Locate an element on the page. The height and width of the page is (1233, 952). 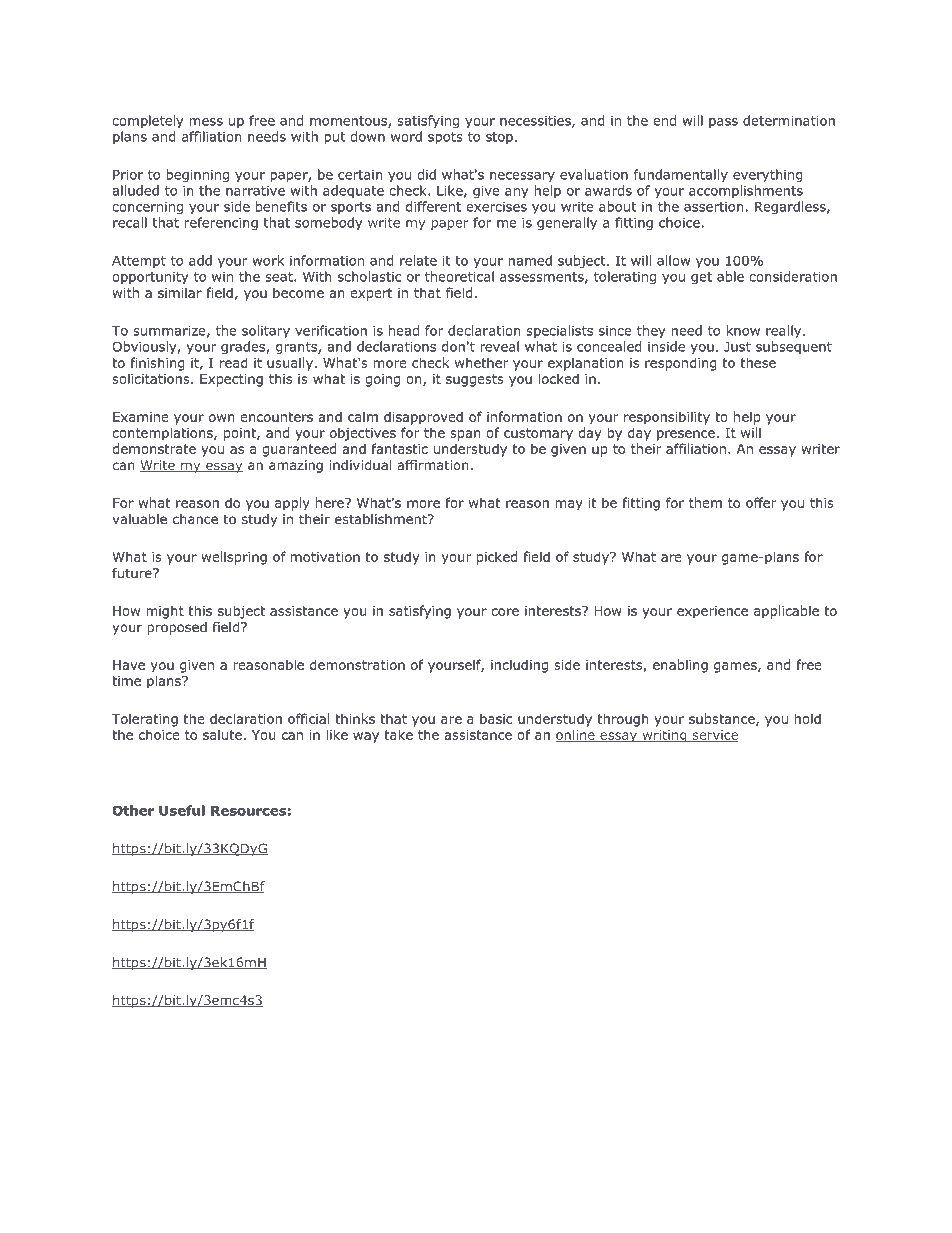
Just is located at coordinates (737, 347).
